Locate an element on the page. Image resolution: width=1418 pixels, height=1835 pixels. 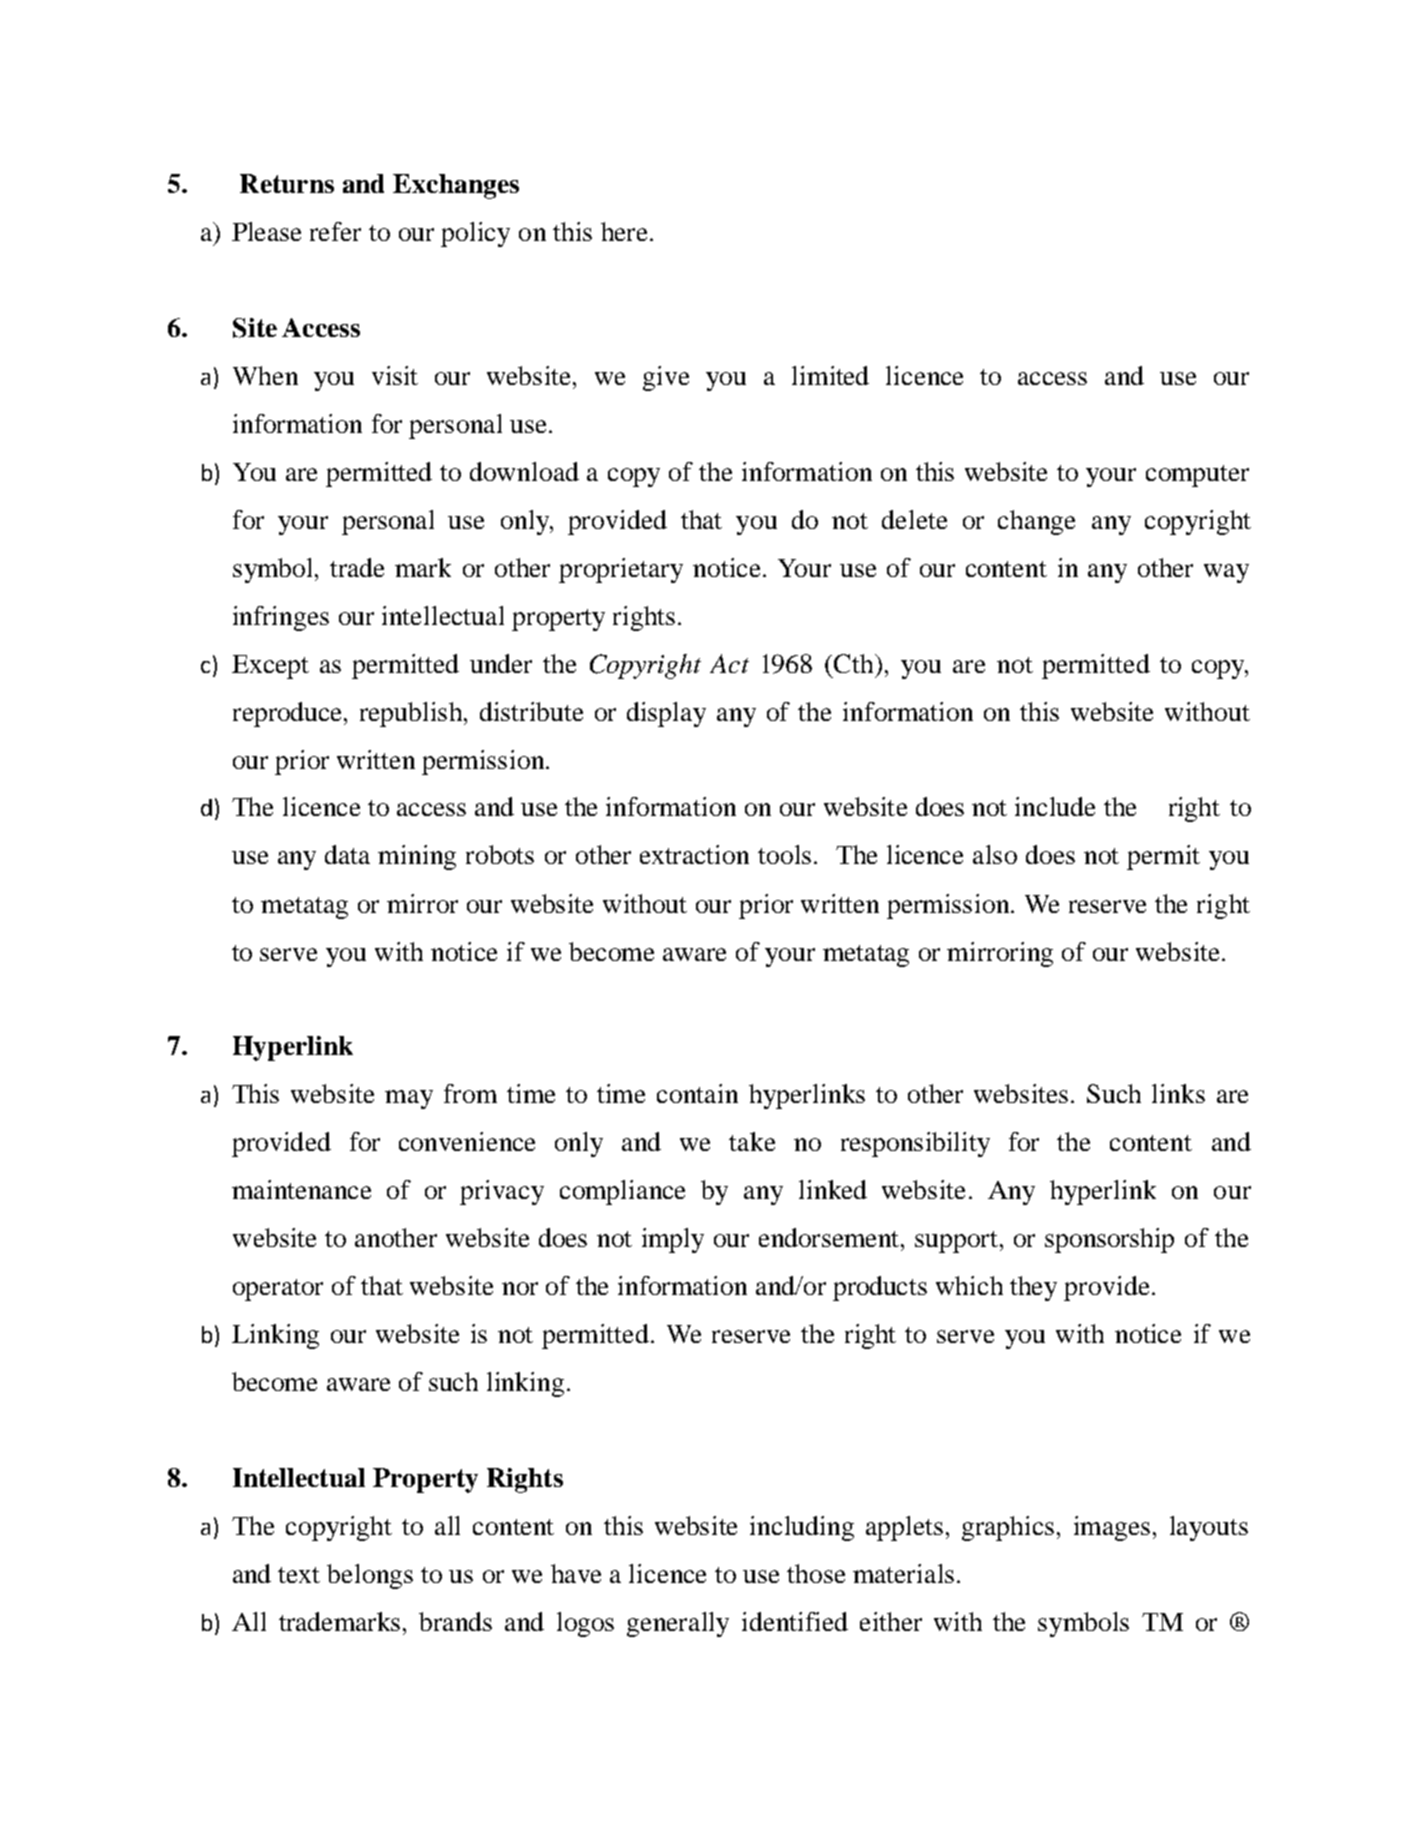
refer is located at coordinates (335, 231).
